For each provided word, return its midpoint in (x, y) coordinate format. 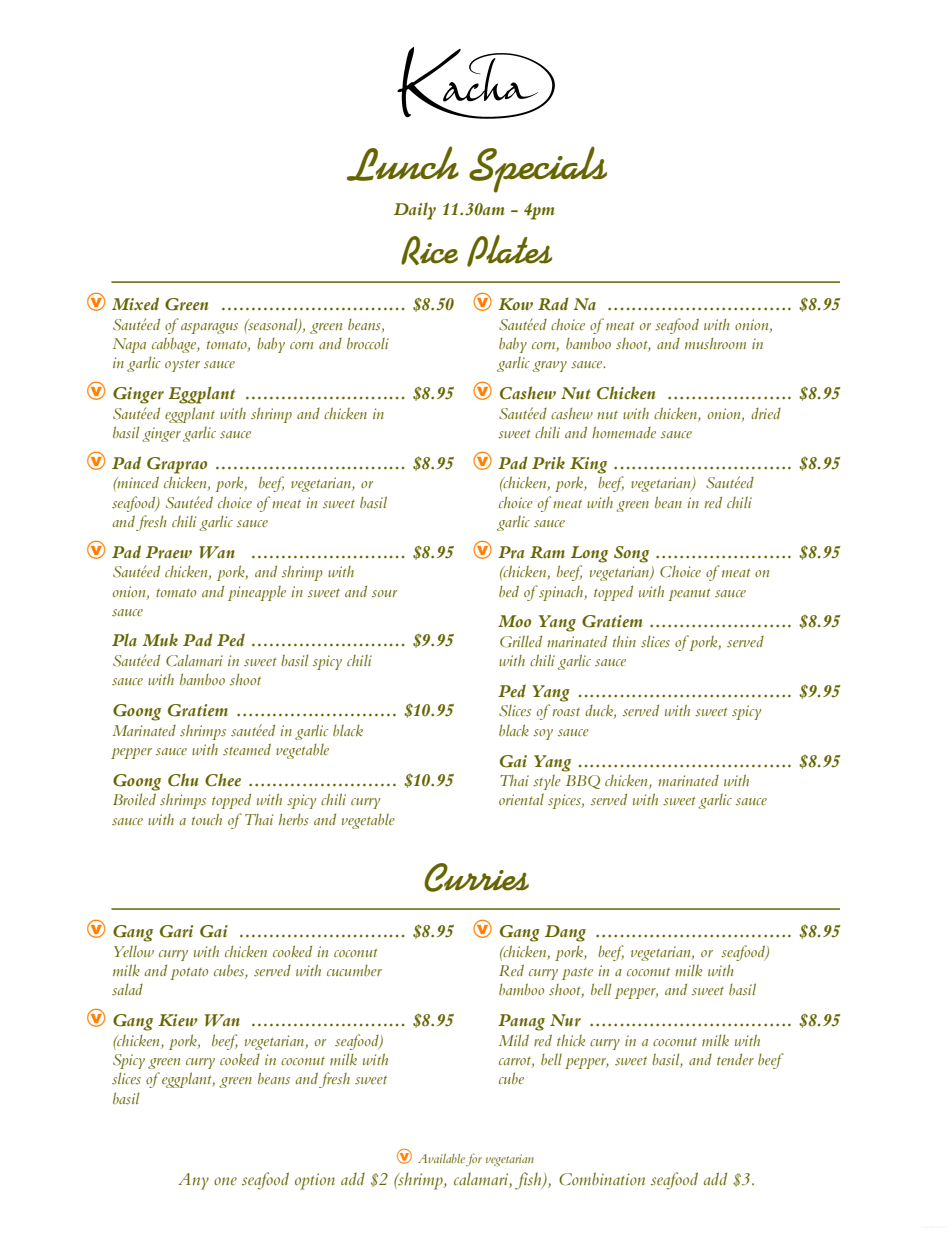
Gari (176, 931)
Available (441, 1158)
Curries (476, 877)
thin (624, 641)
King (588, 465)
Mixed (135, 304)
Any (193, 1181)
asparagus (209, 328)
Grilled (521, 641)
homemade (624, 432)
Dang (565, 933)
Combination (602, 1179)
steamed (247, 749)
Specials (538, 169)
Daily (415, 211)
